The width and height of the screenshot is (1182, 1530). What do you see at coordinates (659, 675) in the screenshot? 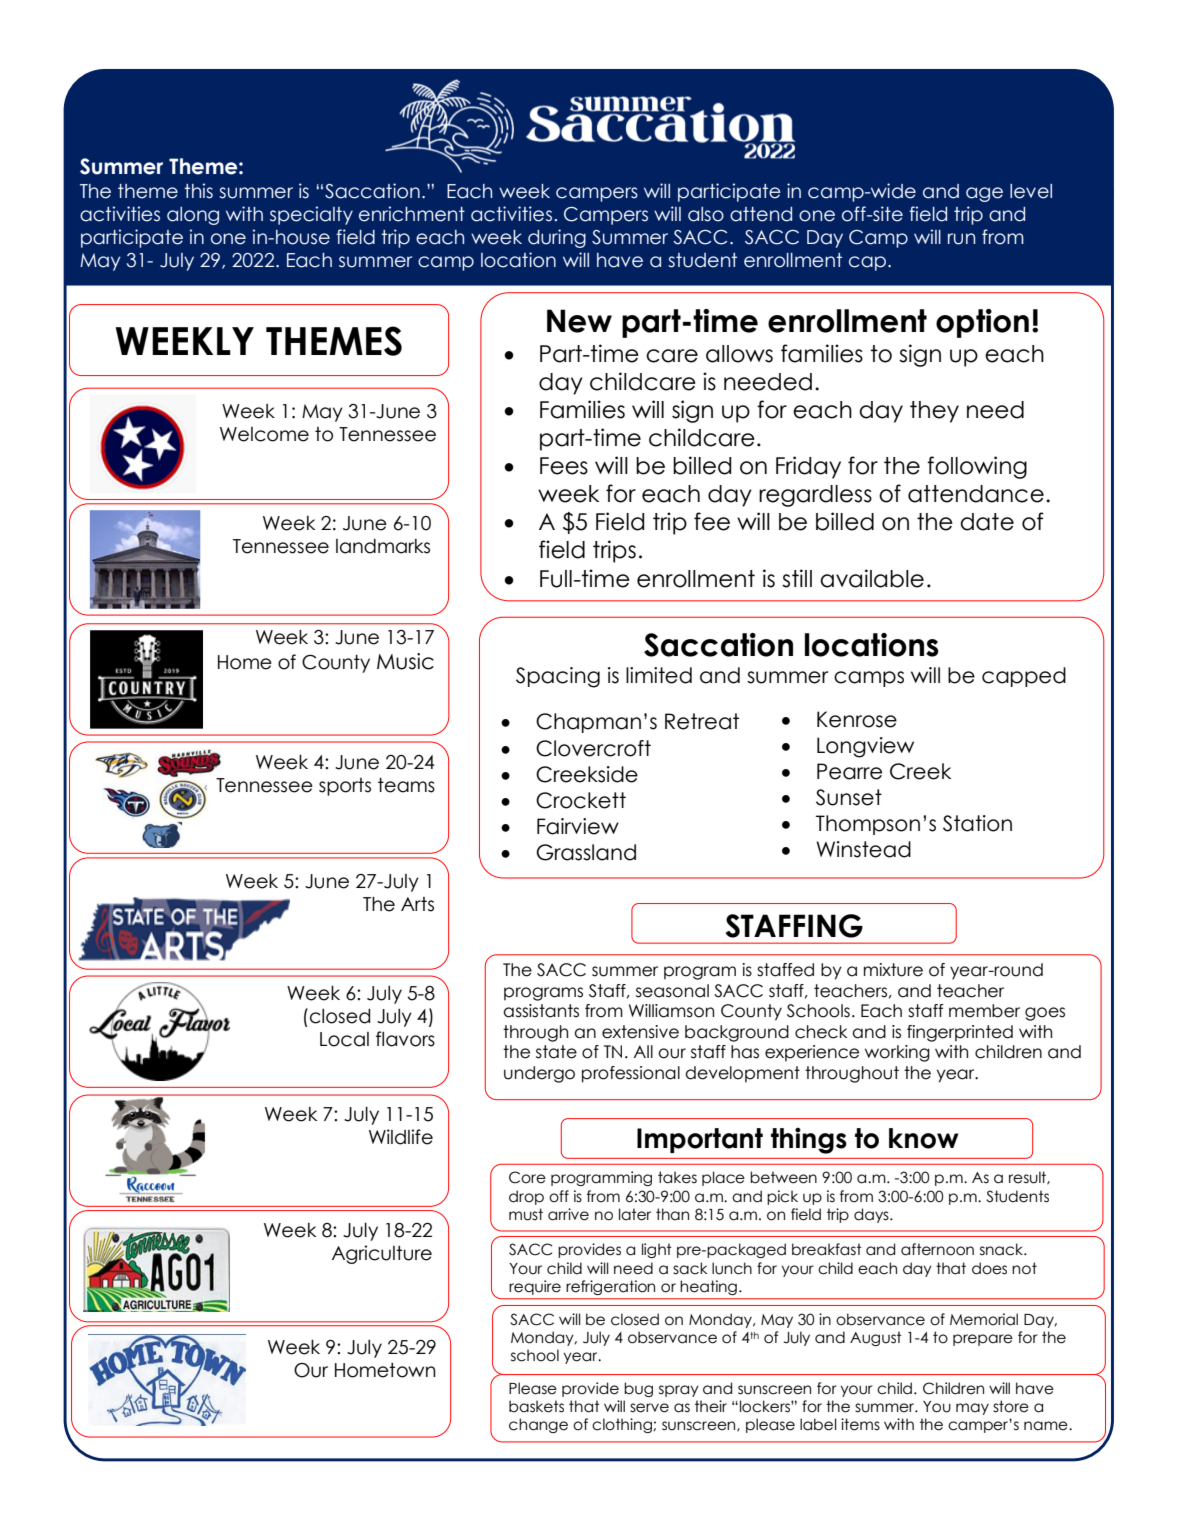
I see `limited` at bounding box center [659, 675].
